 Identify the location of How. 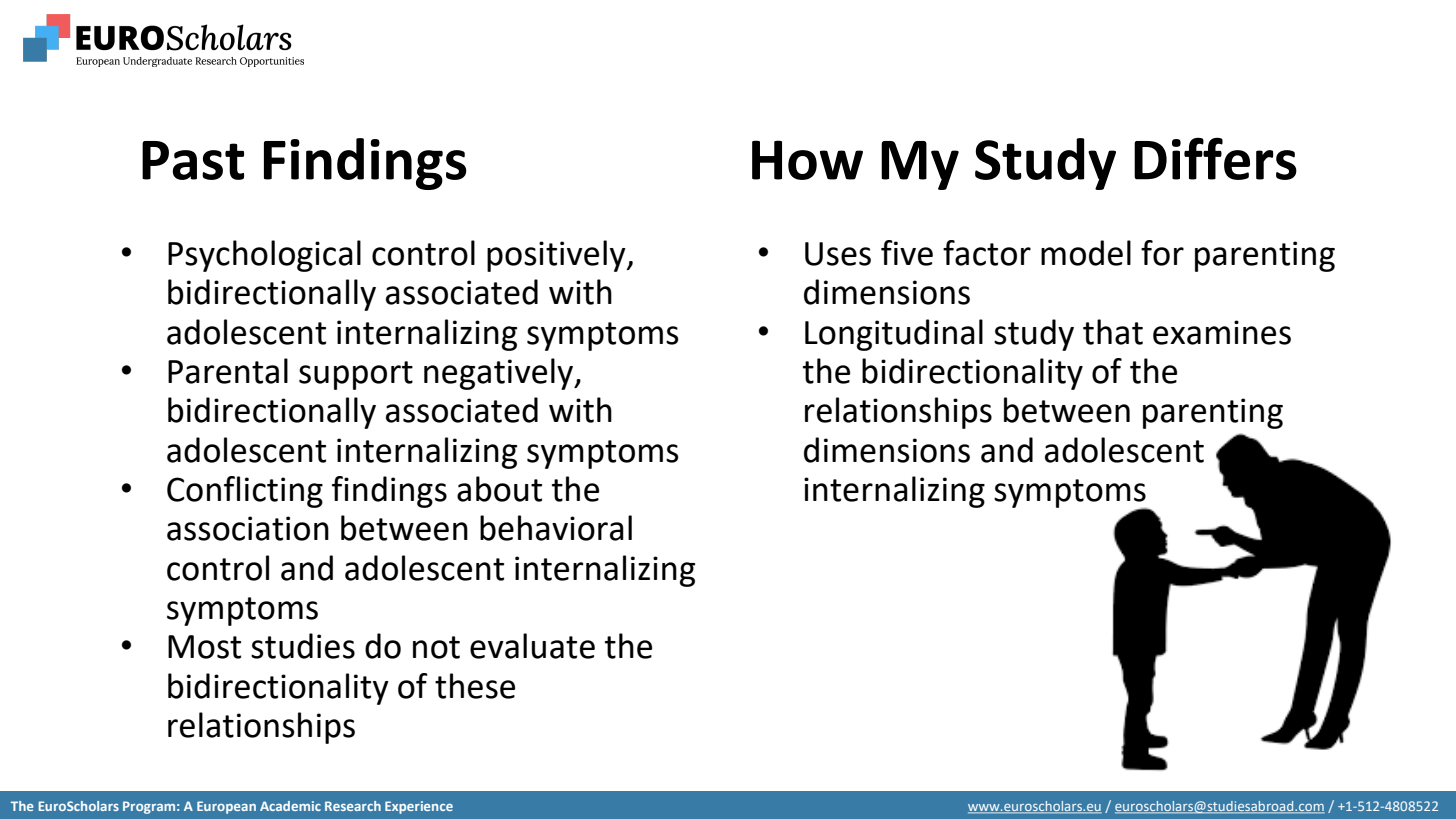
(807, 160).
